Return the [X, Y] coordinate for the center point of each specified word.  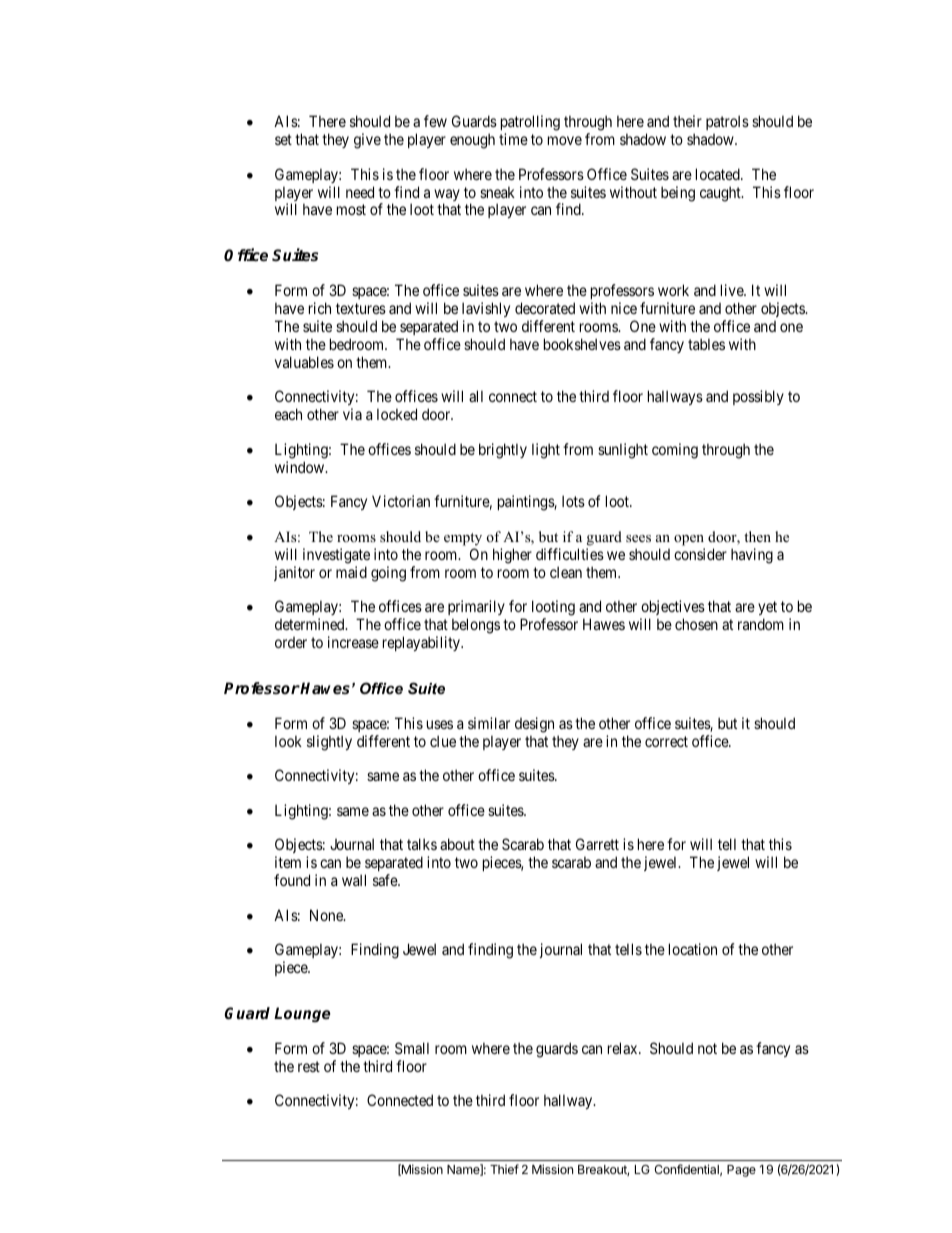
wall [354, 880]
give [367, 141]
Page [741, 1171]
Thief [504, 1169]
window [301, 467]
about [457, 844]
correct [666, 741]
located [719, 174]
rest [309, 1066]
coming [675, 451]
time [513, 139]
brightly [503, 451]
